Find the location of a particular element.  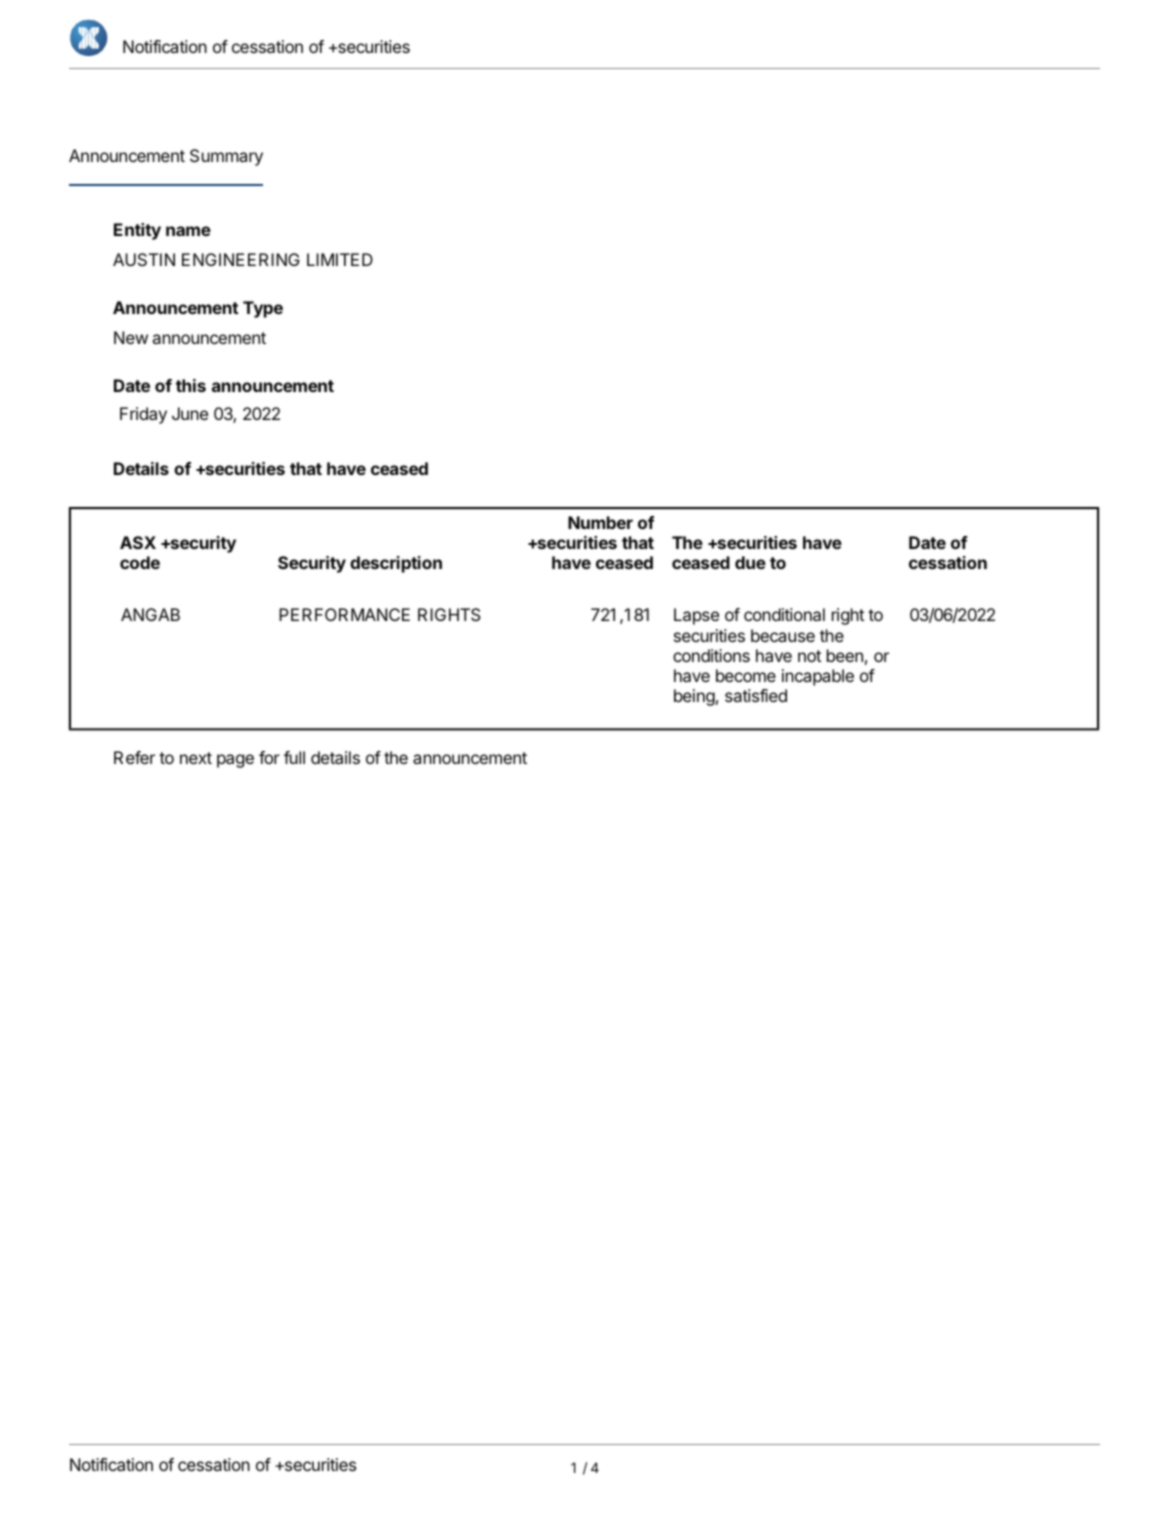

Summary is located at coordinates (226, 157).
